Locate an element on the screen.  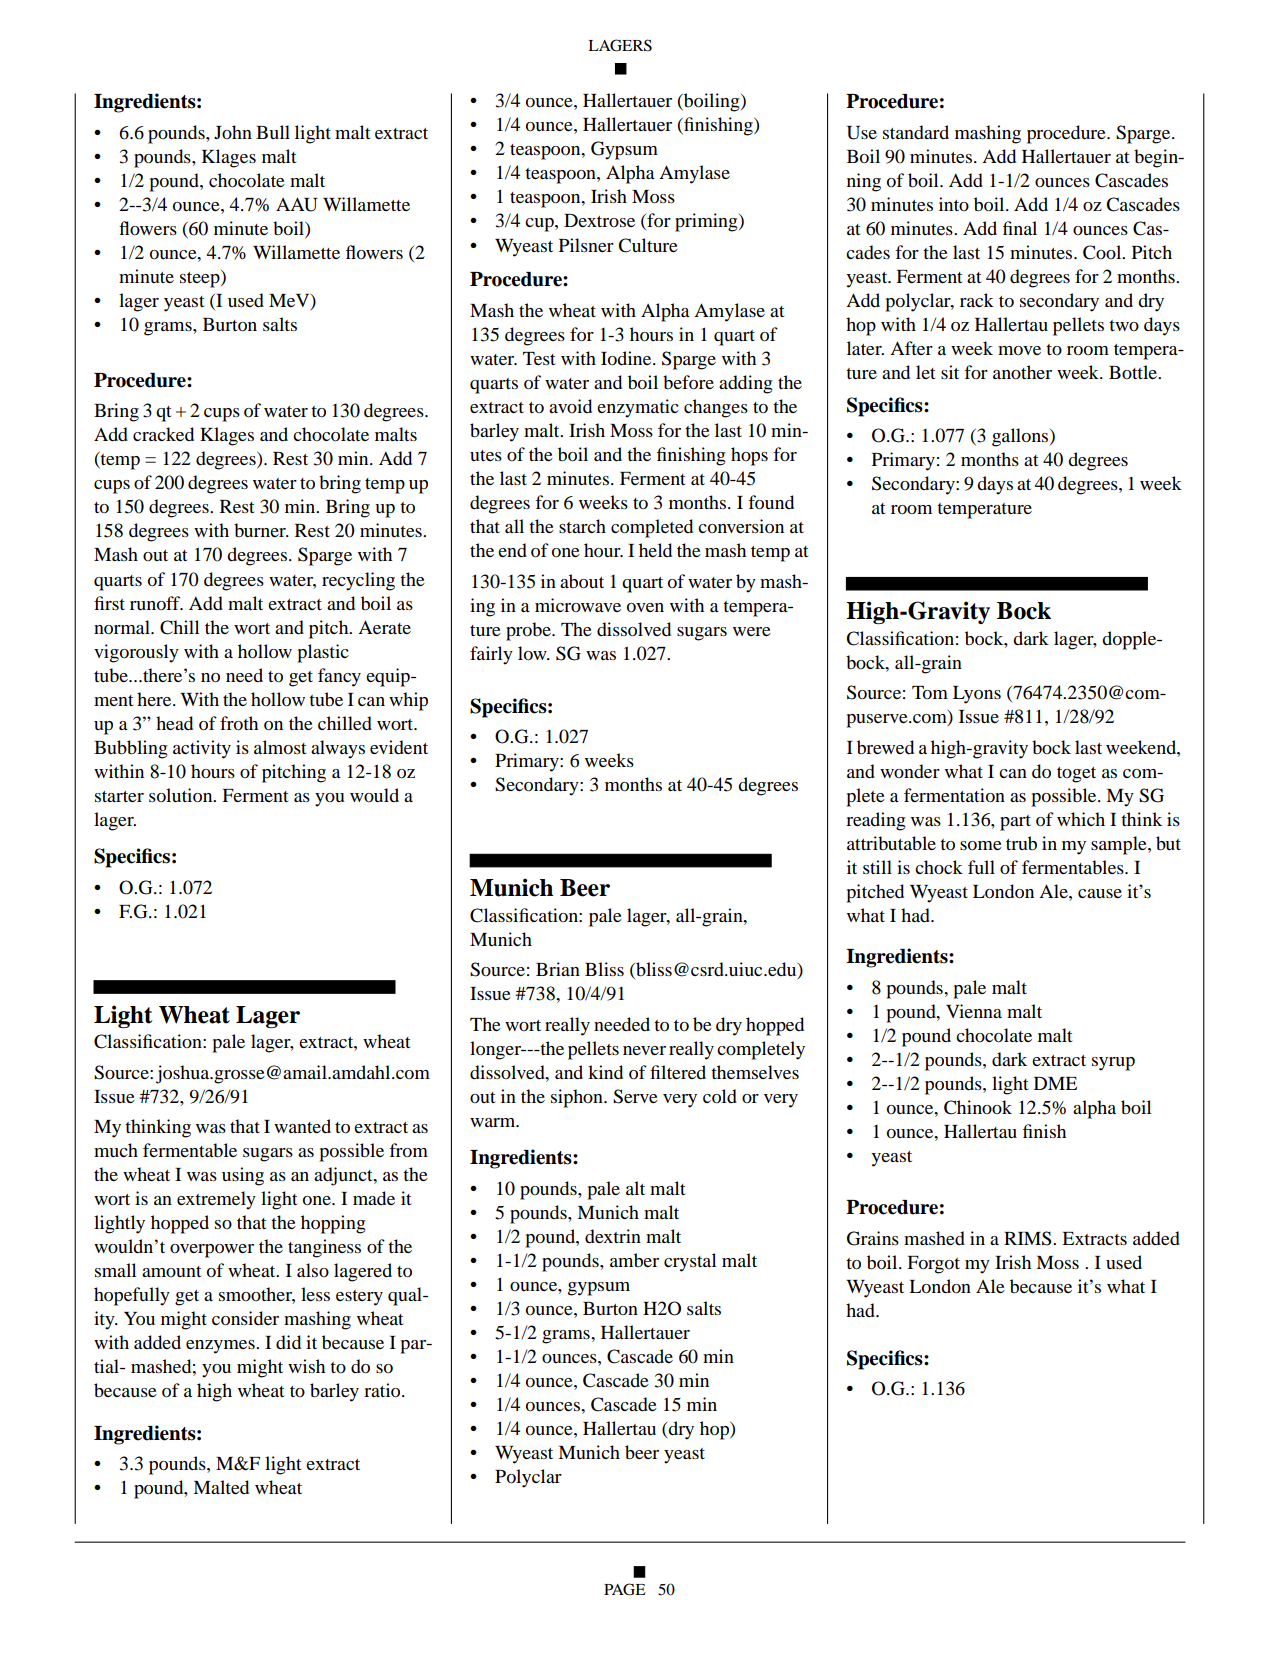
Dextrose is located at coordinates (599, 220).
